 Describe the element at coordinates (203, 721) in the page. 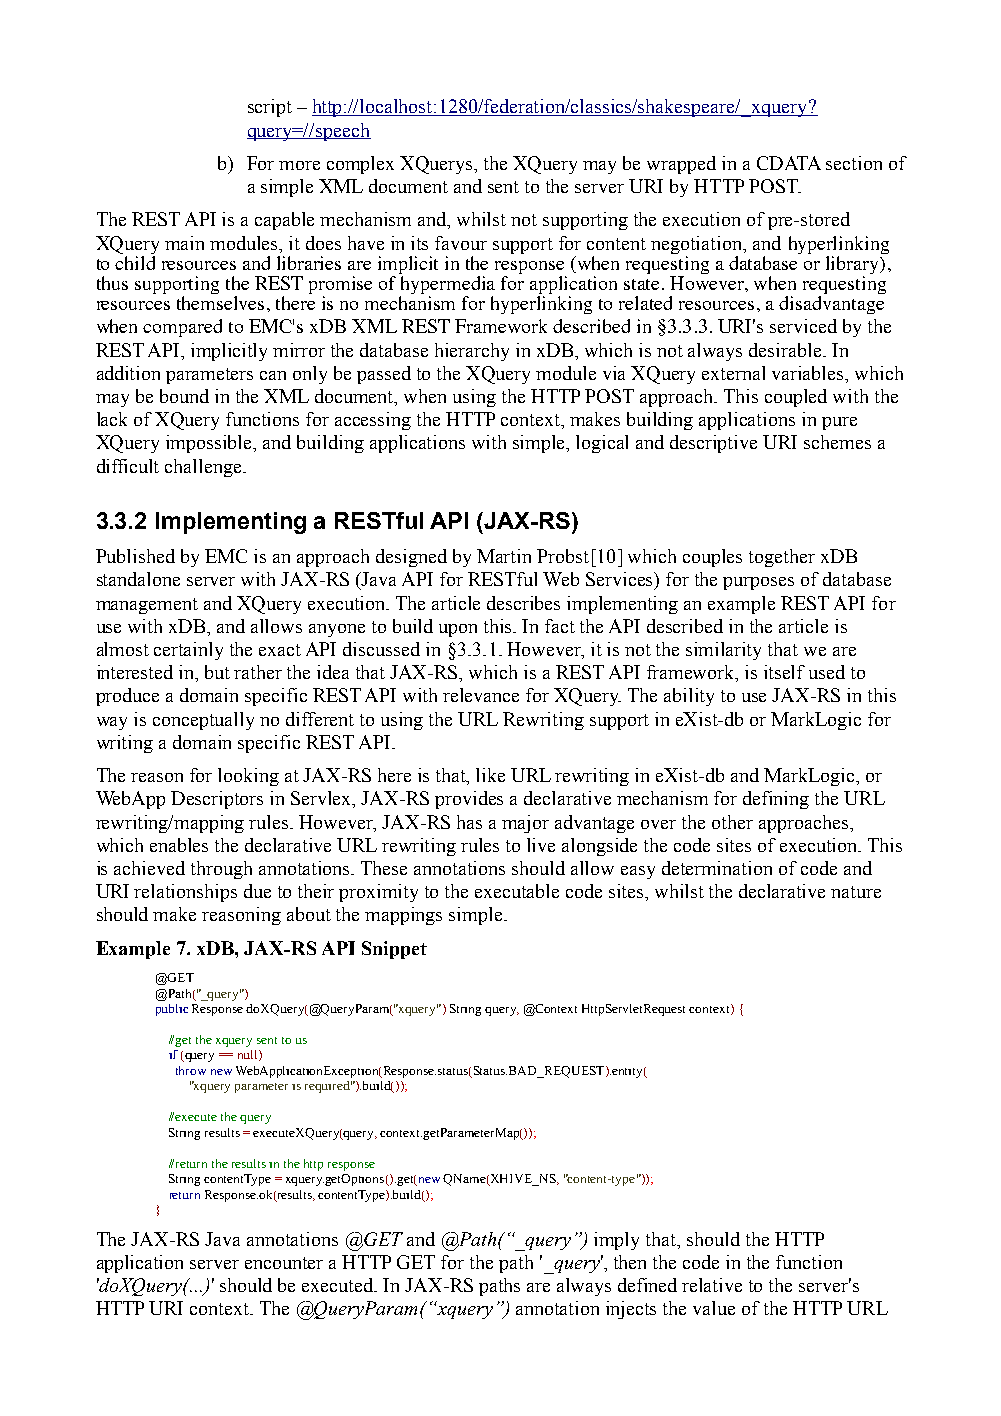

I see `conceptually` at that location.
